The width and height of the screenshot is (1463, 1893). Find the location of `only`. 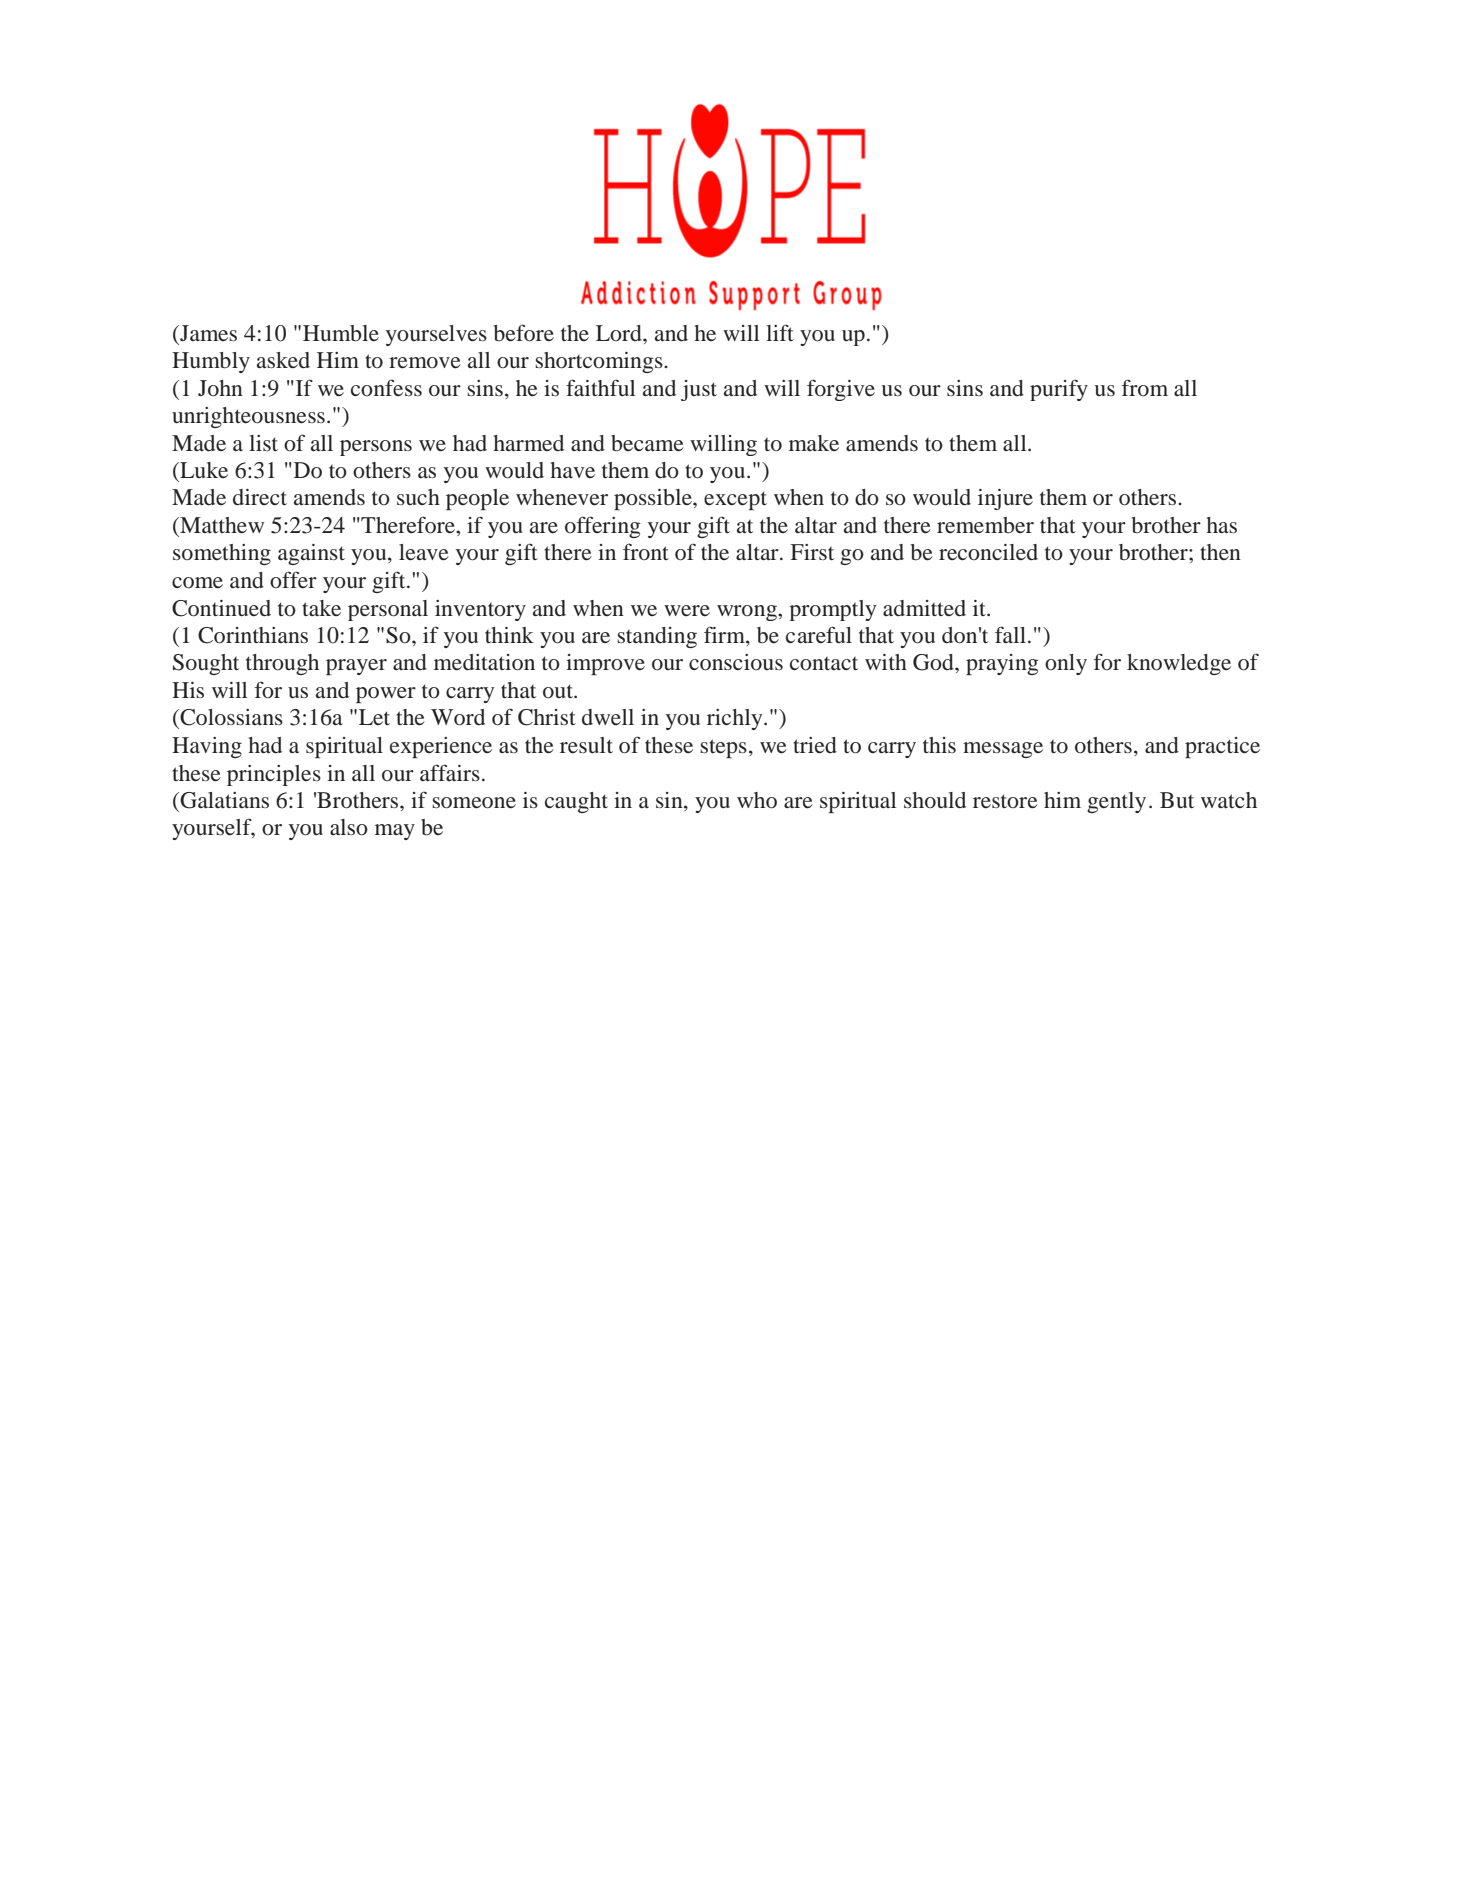

only is located at coordinates (1066, 664).
